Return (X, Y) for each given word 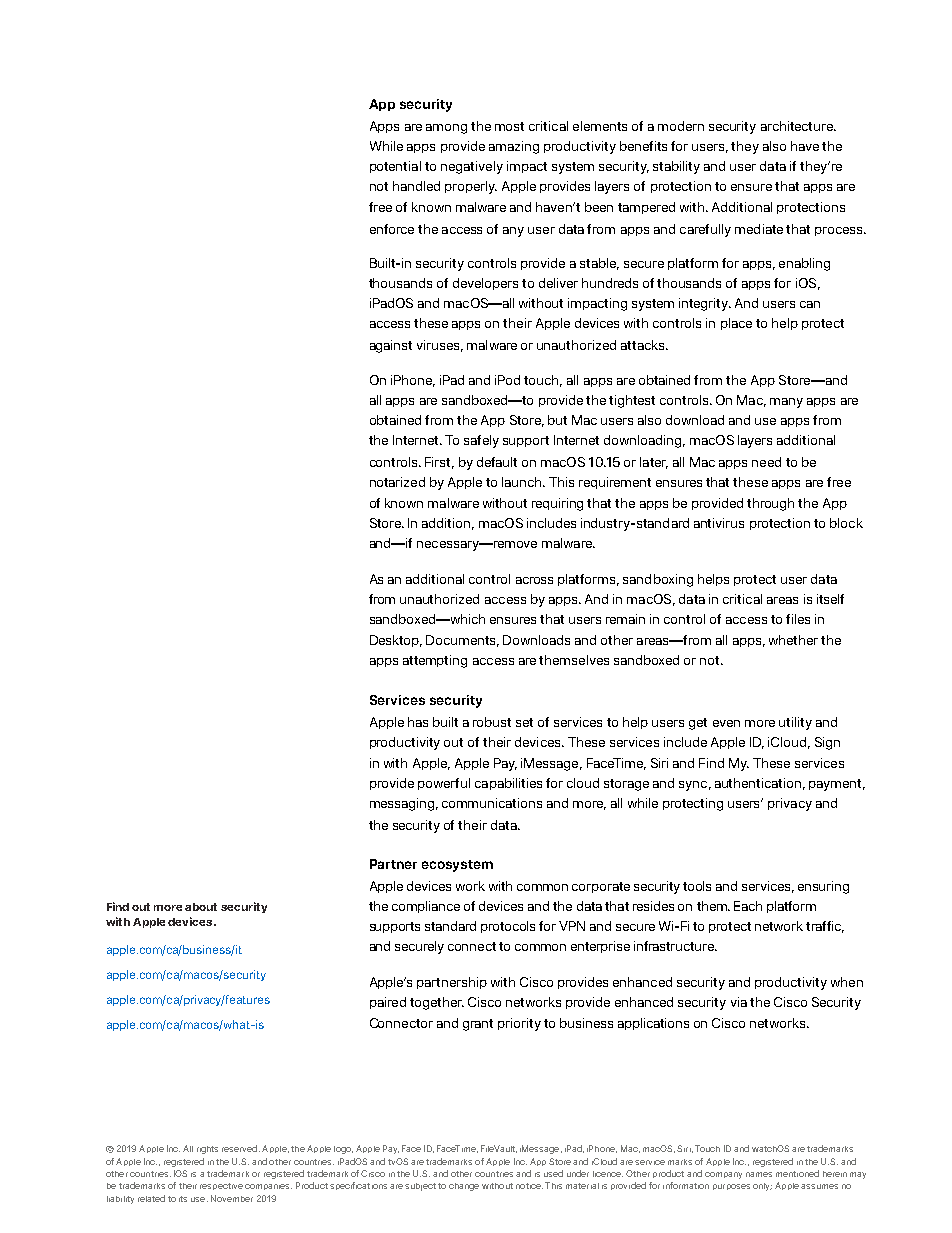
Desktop (396, 641)
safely (481, 441)
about (201, 907)
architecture (798, 126)
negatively (472, 167)
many (786, 403)
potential (395, 167)
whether (793, 640)
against (391, 346)
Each (748, 906)
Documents (462, 641)
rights (207, 1150)
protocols (508, 927)
